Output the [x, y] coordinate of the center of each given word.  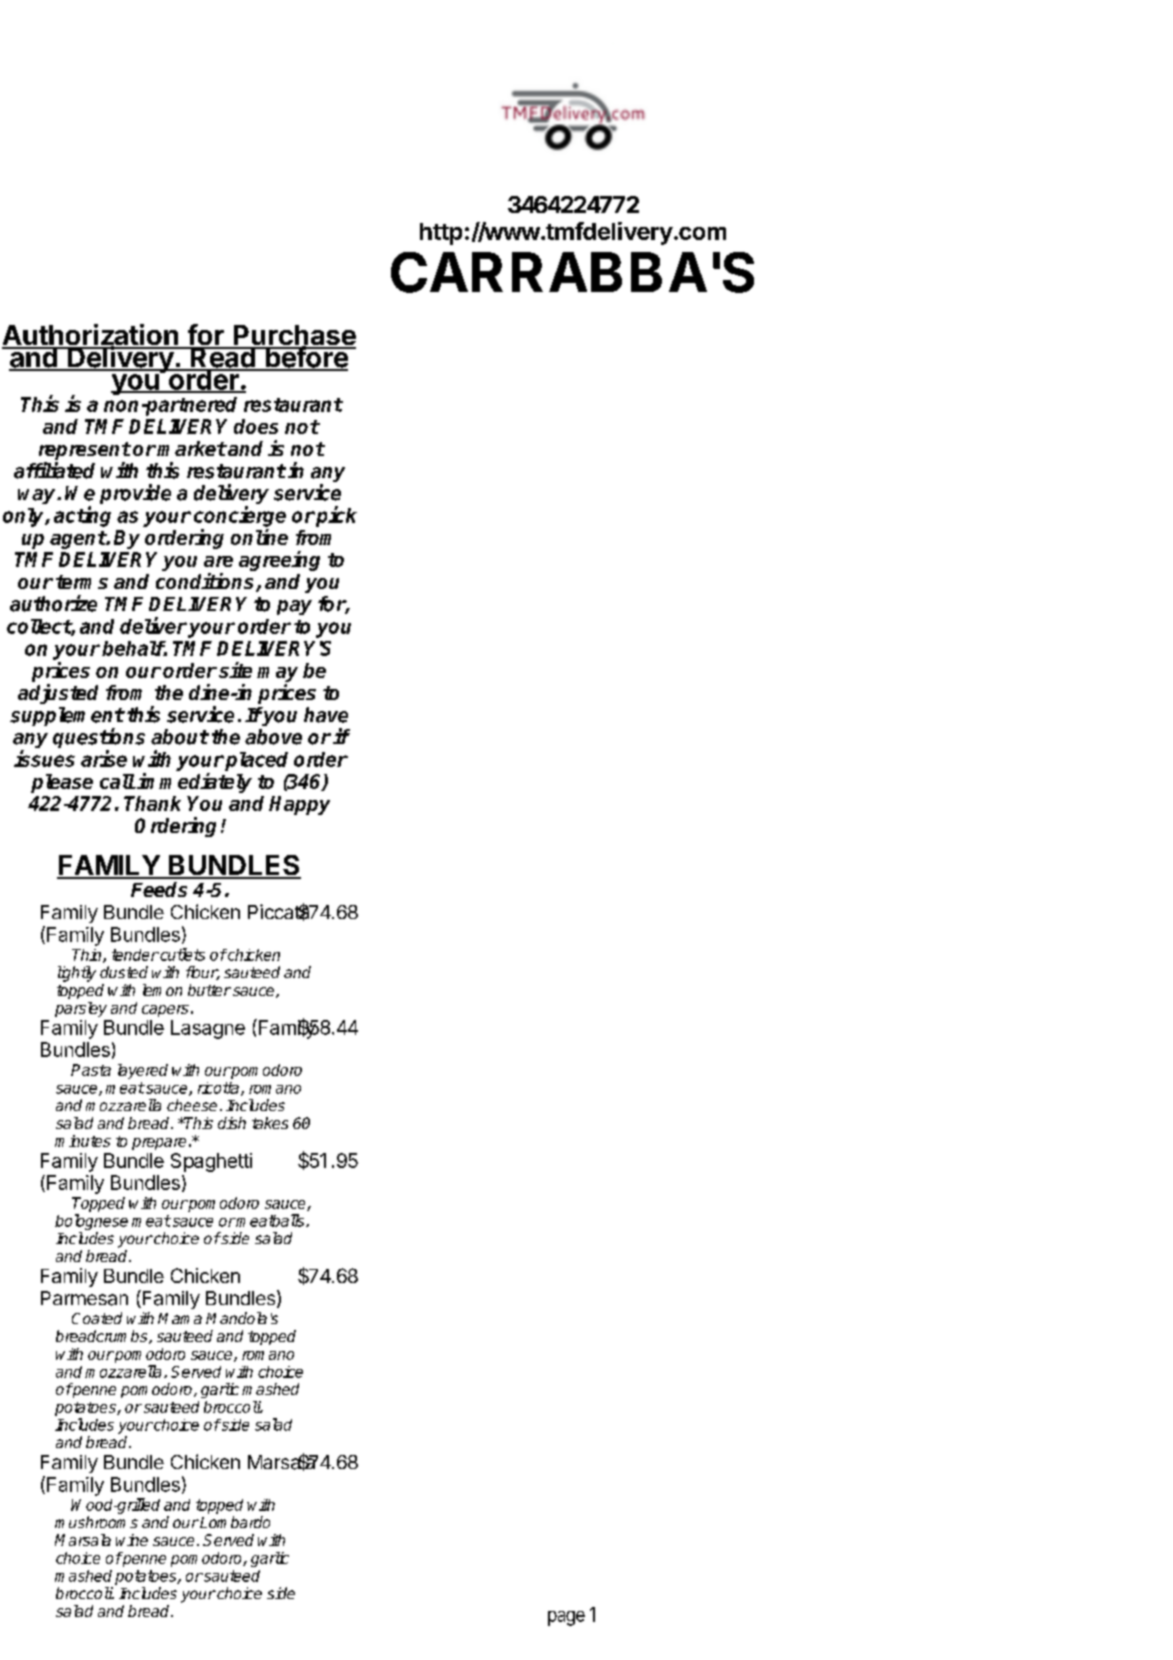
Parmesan [84, 1298]
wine [132, 1540]
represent [85, 452]
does [256, 426]
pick [335, 516]
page [566, 1618]
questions [99, 739]
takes [270, 1123]
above [273, 737]
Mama [180, 1318]
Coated [97, 1318]
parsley [81, 1009]
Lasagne [208, 1029]
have [326, 715]
